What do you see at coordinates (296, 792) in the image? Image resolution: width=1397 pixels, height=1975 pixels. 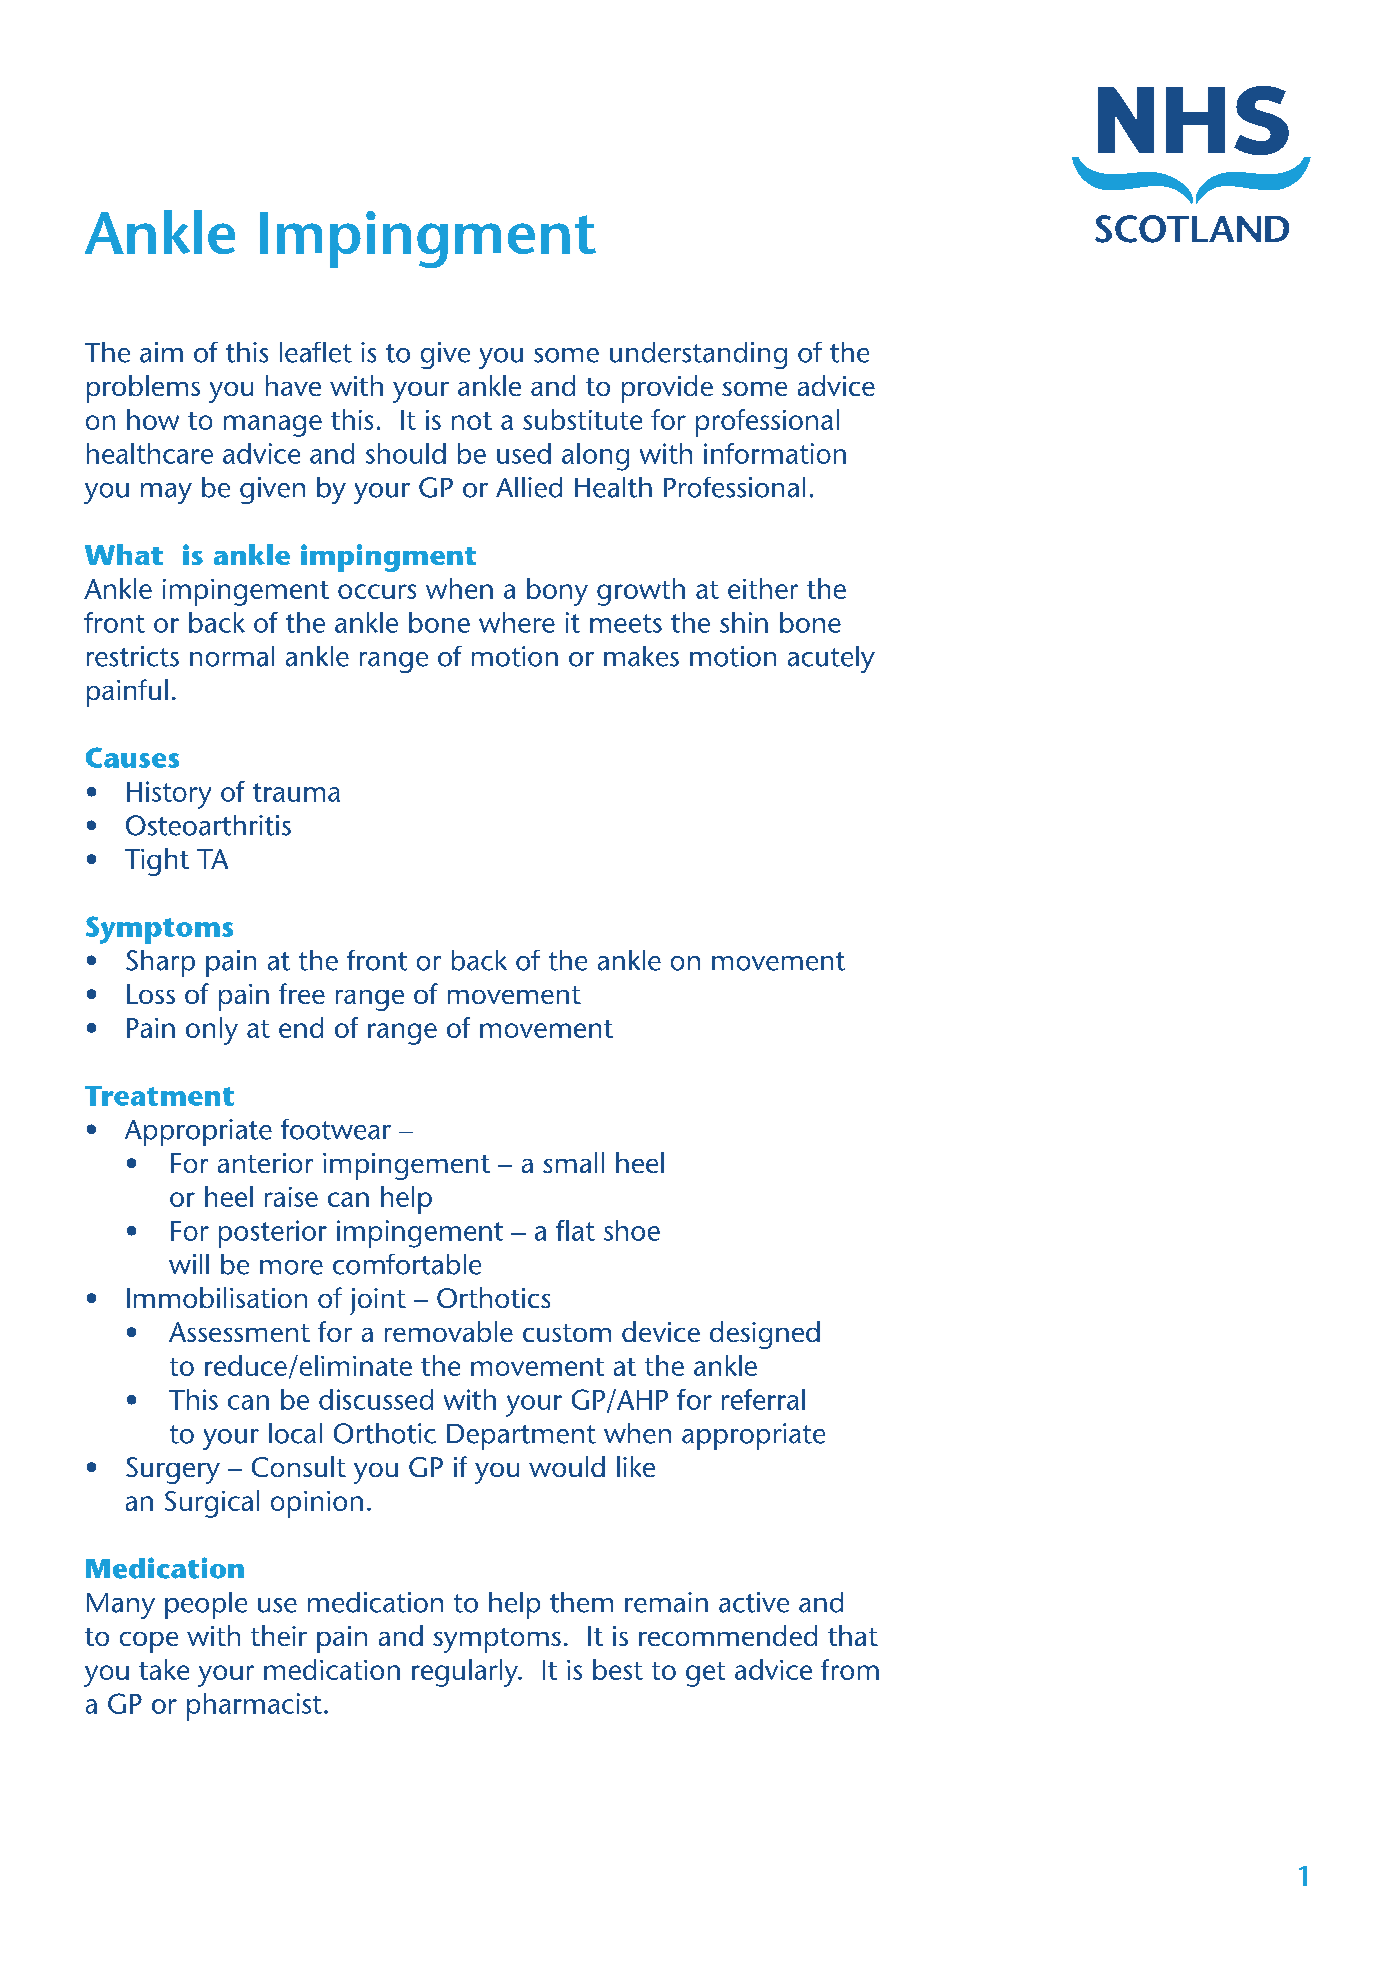 I see `trauma` at bounding box center [296, 792].
